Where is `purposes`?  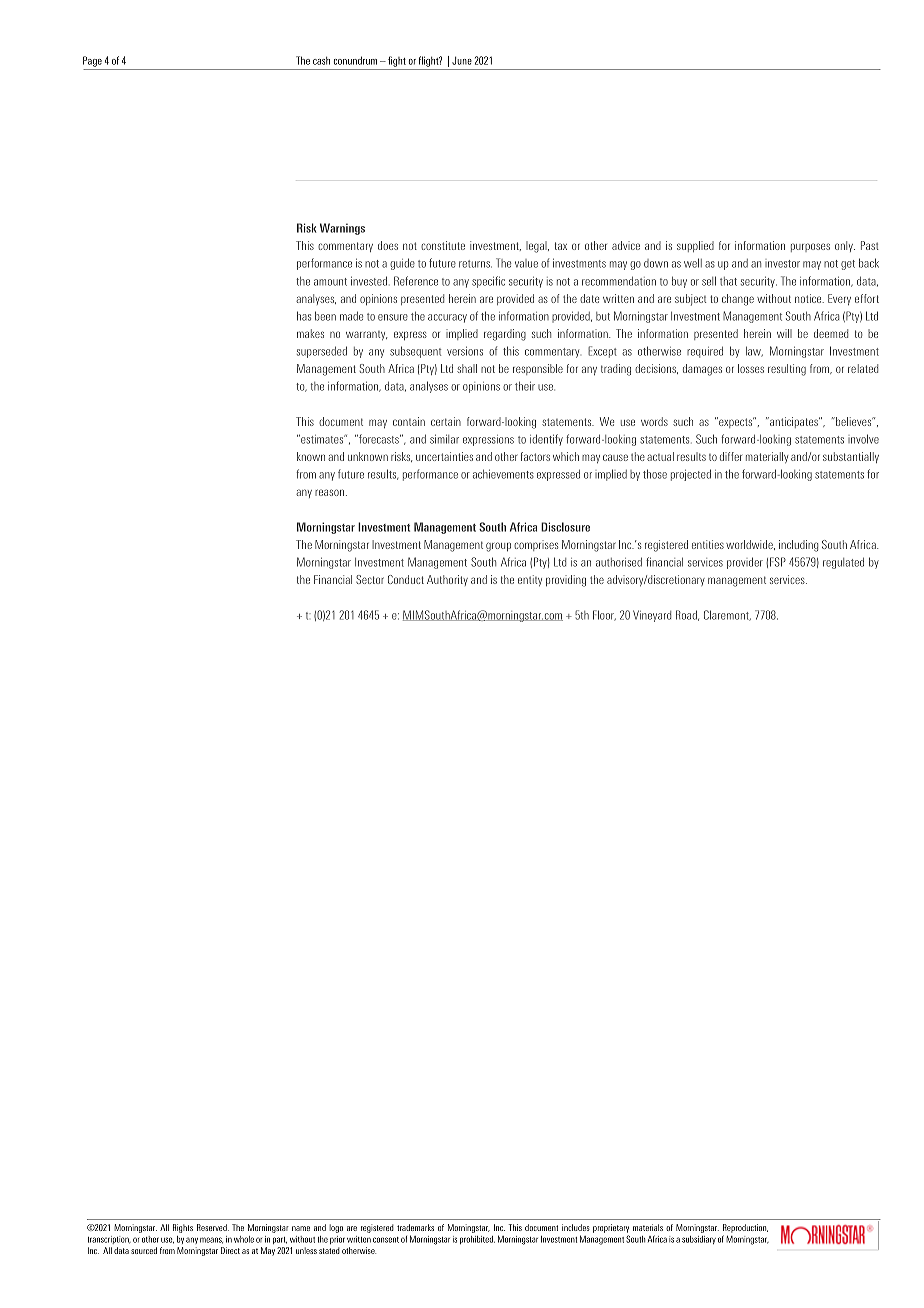
purposes is located at coordinates (810, 247).
